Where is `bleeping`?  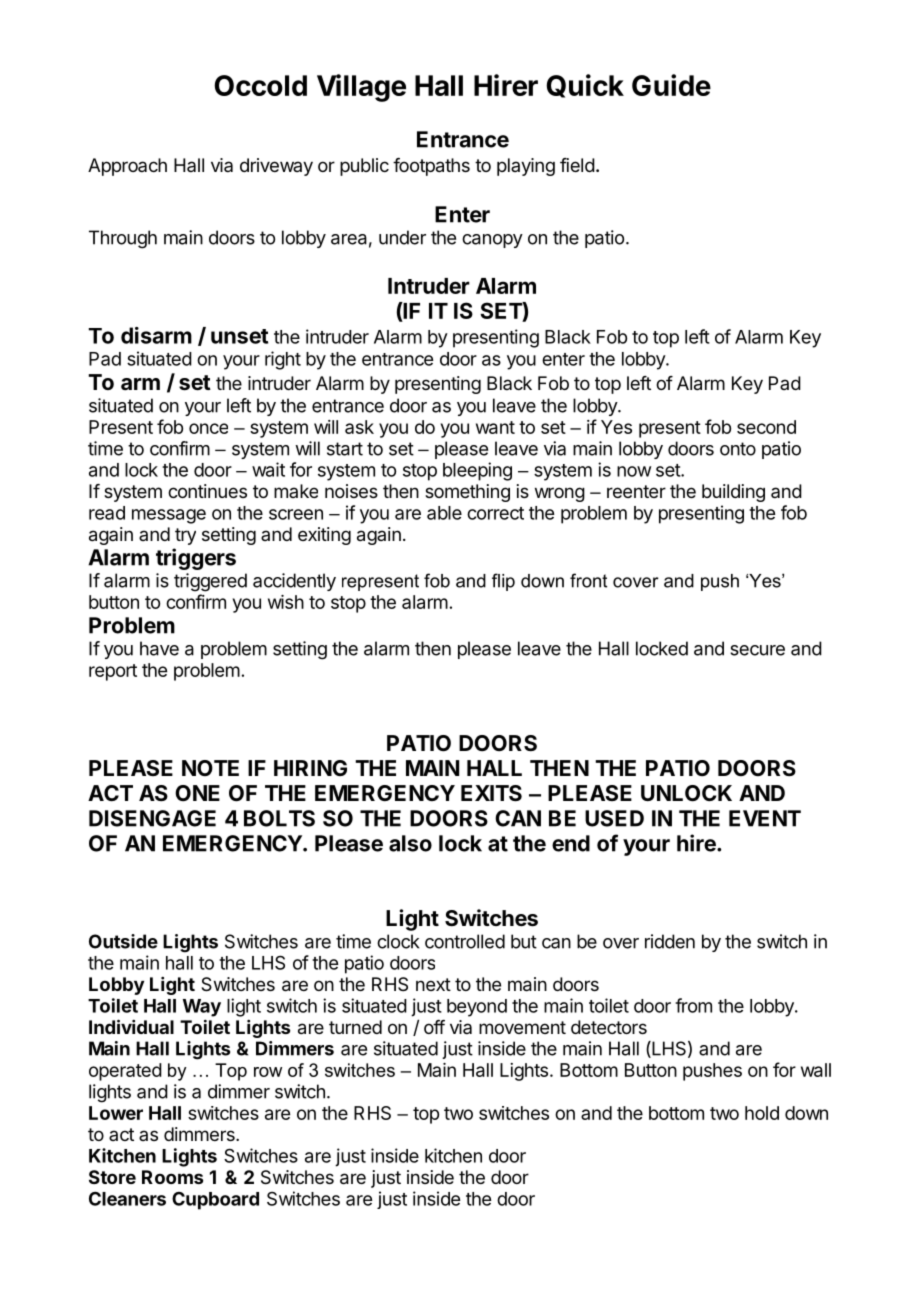 bleeping is located at coordinates (477, 471).
